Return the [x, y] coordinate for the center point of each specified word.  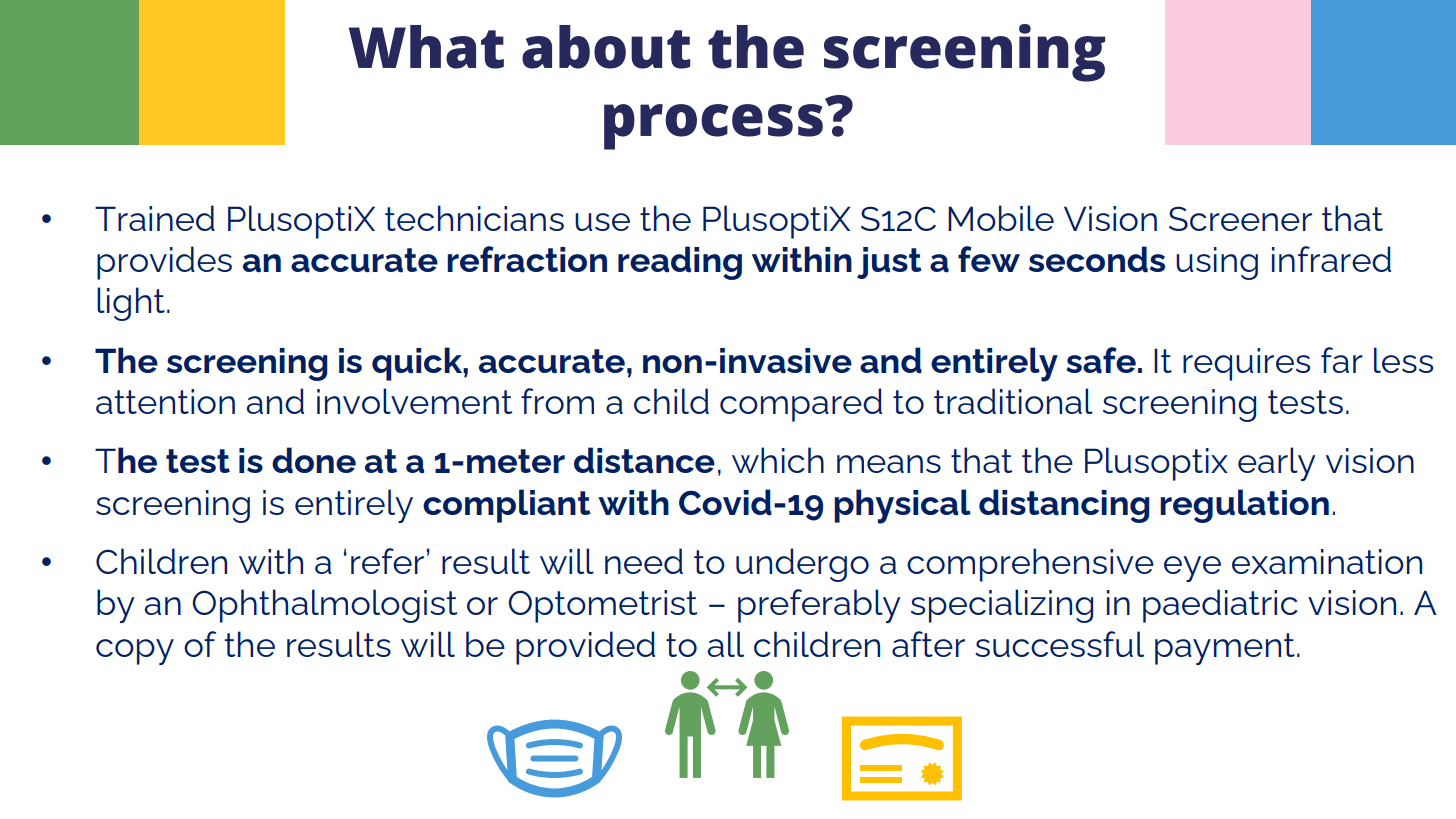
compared [801, 405]
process [713, 127]
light [131, 304]
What [426, 47]
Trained [155, 218]
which [778, 460]
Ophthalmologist [324, 606]
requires [1246, 364]
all [726, 644]
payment [1225, 649]
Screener [1240, 218]
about [606, 47]
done [314, 460]
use [602, 222]
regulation [1244, 506]
